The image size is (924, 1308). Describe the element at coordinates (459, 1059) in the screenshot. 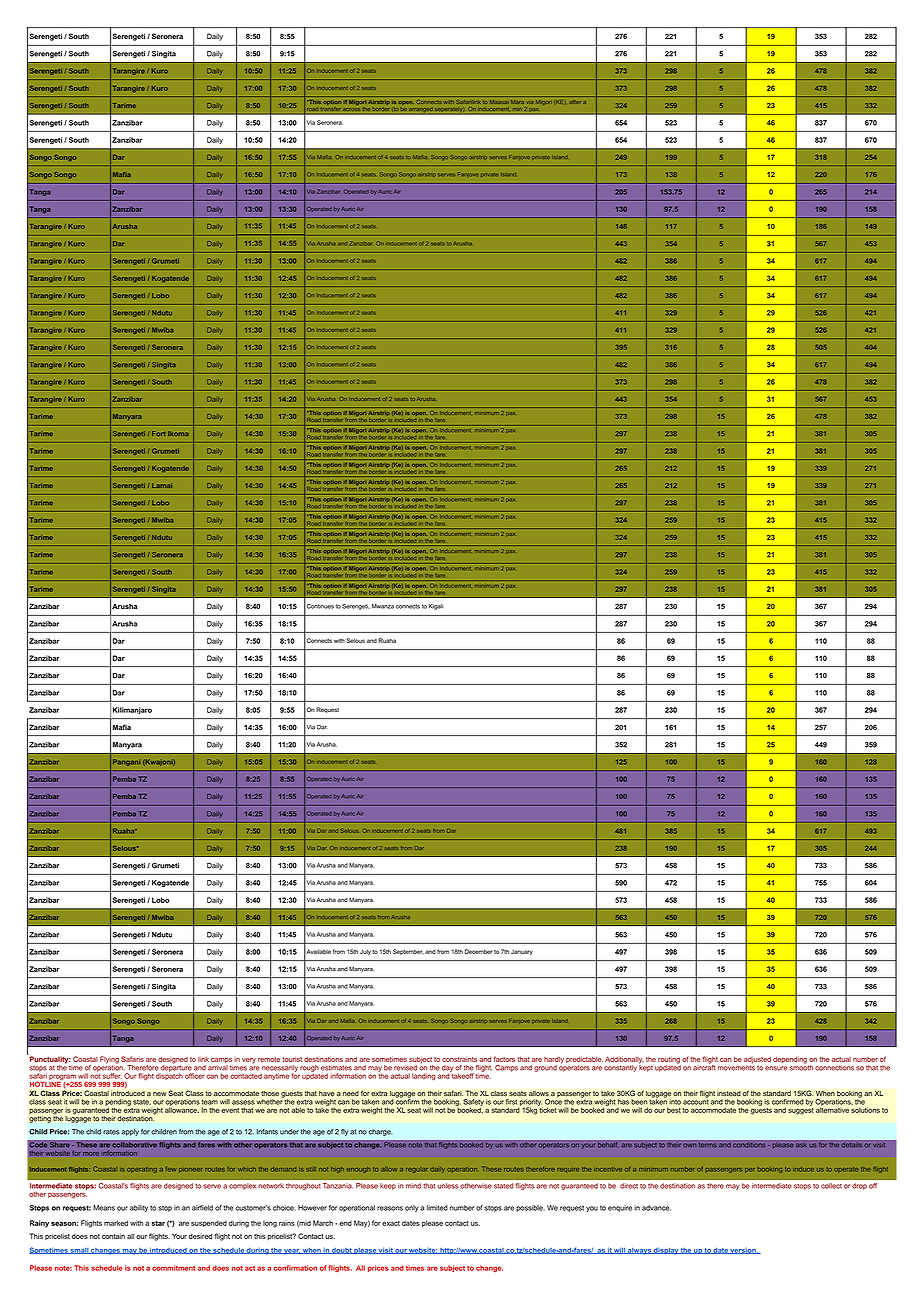

I see `constraints` at that location.
